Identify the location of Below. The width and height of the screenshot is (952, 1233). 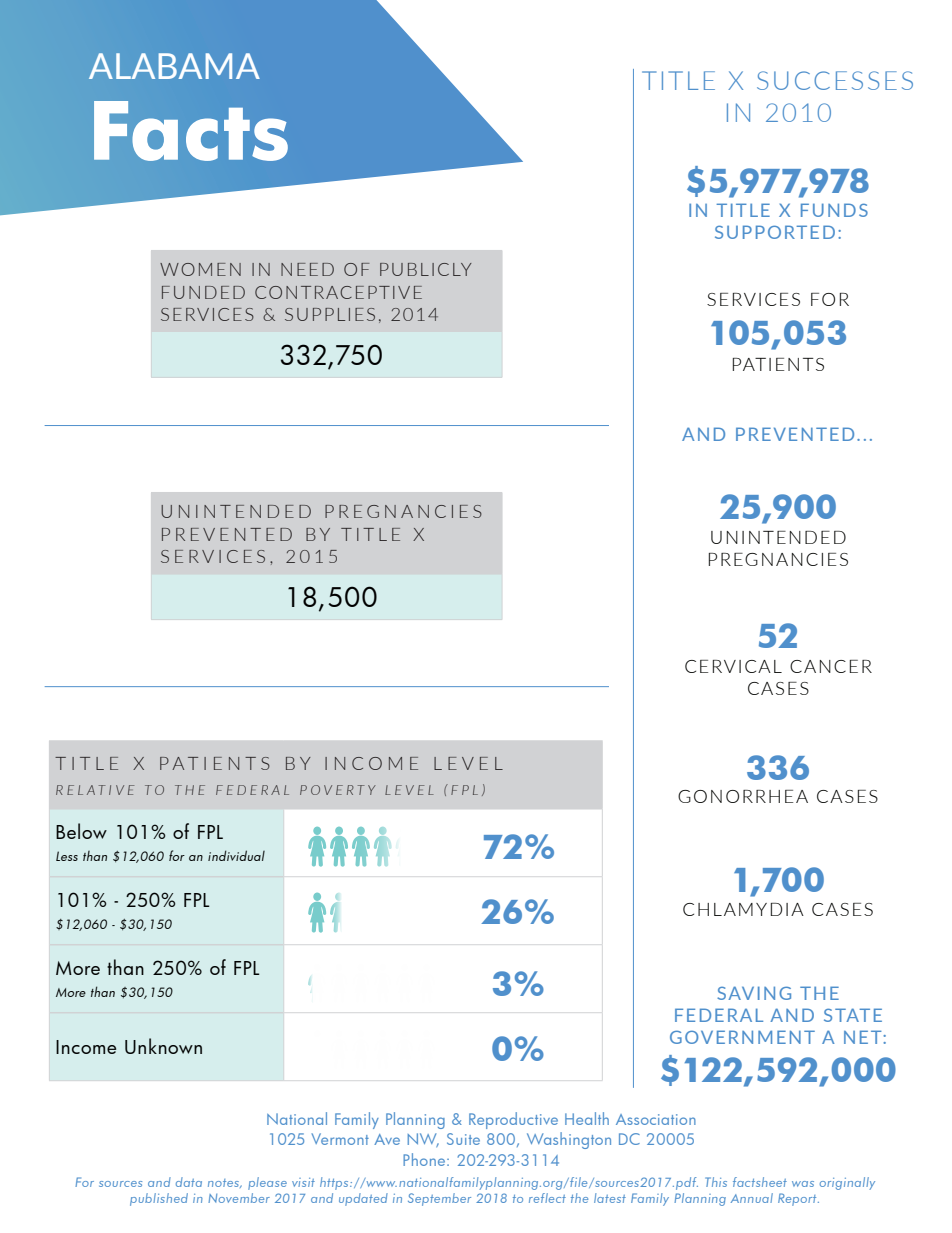
(81, 831).
